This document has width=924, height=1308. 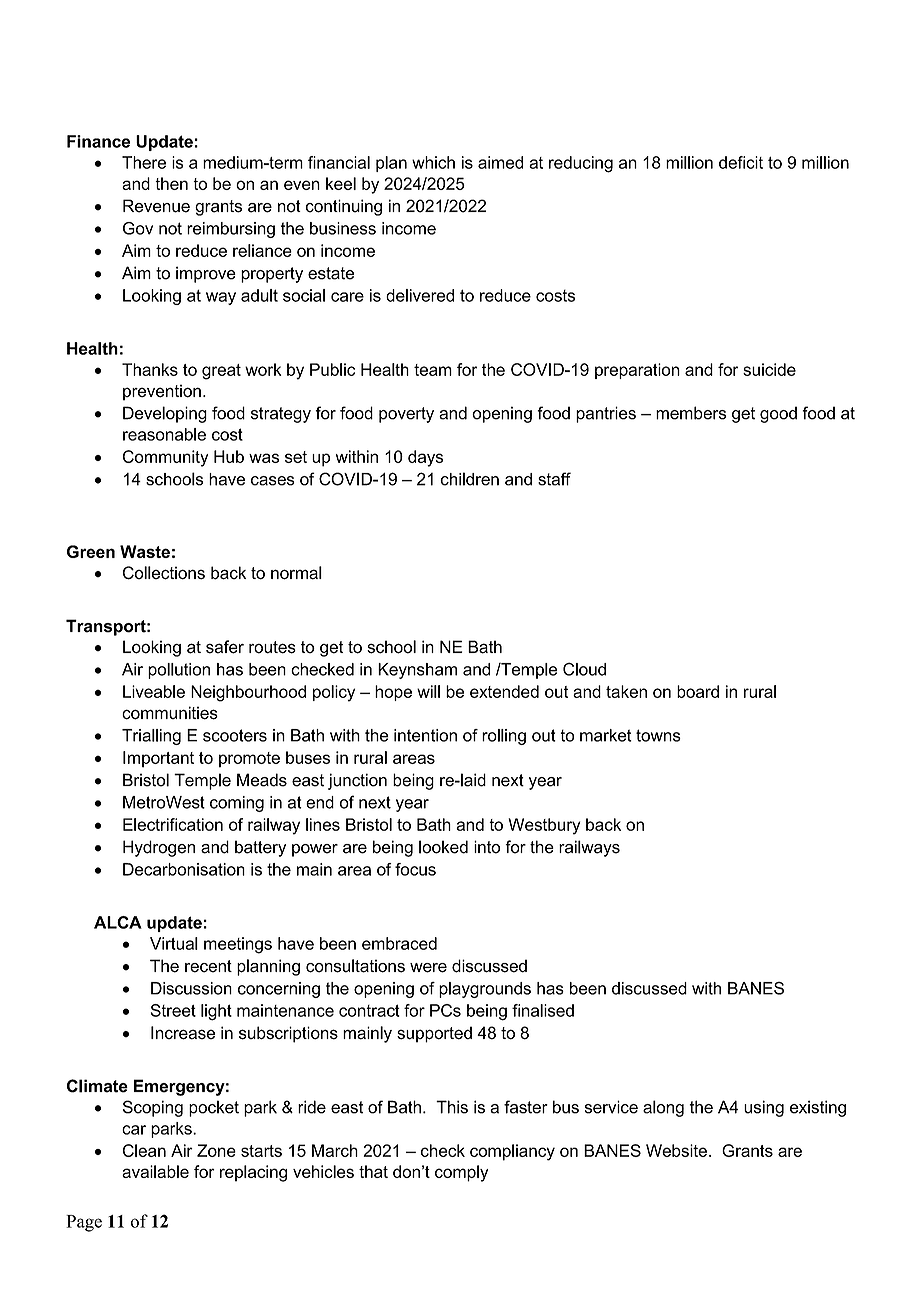 What do you see at coordinates (543, 1010) in the document?
I see `finalised` at bounding box center [543, 1010].
